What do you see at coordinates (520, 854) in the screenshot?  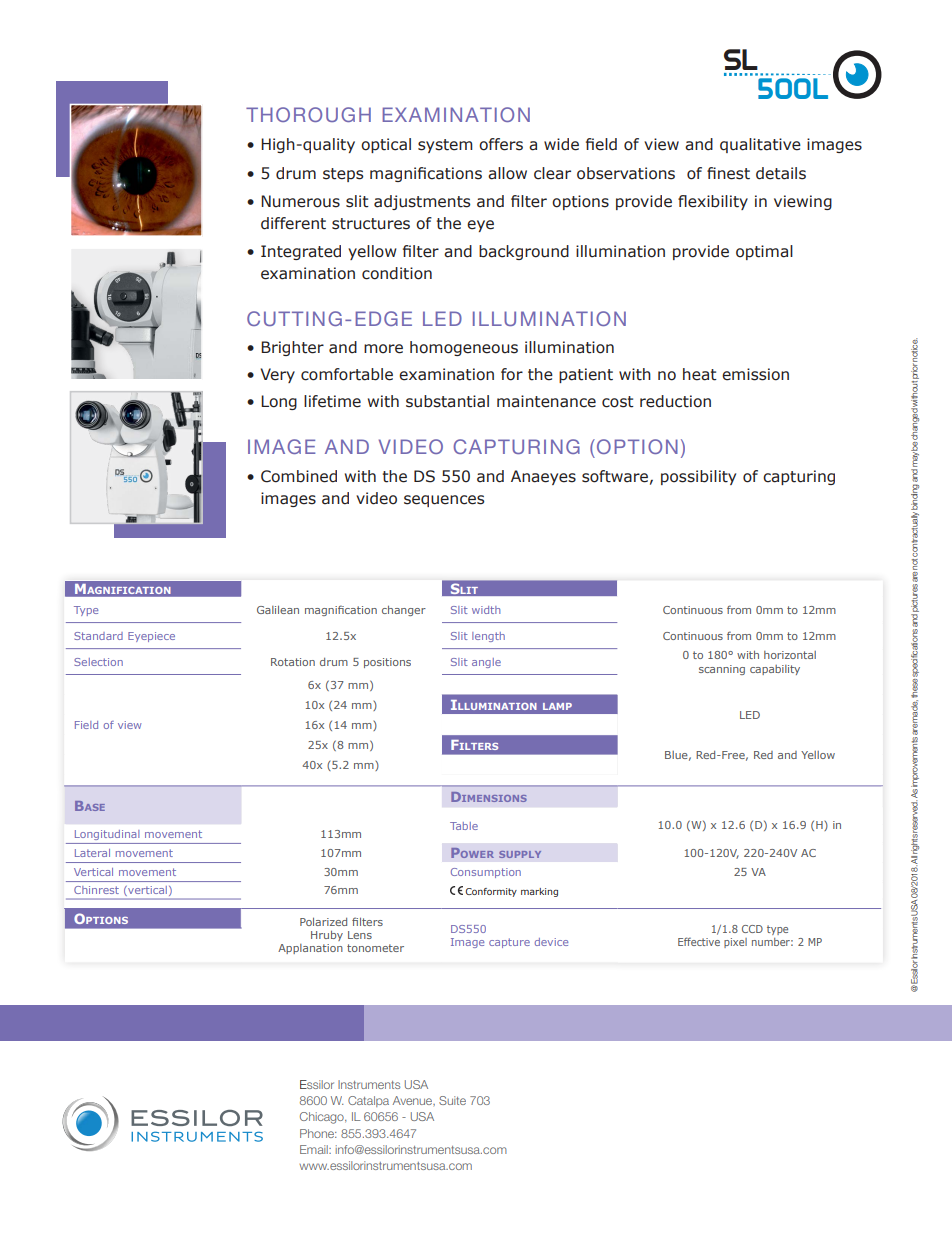 I see `supply` at bounding box center [520, 854].
